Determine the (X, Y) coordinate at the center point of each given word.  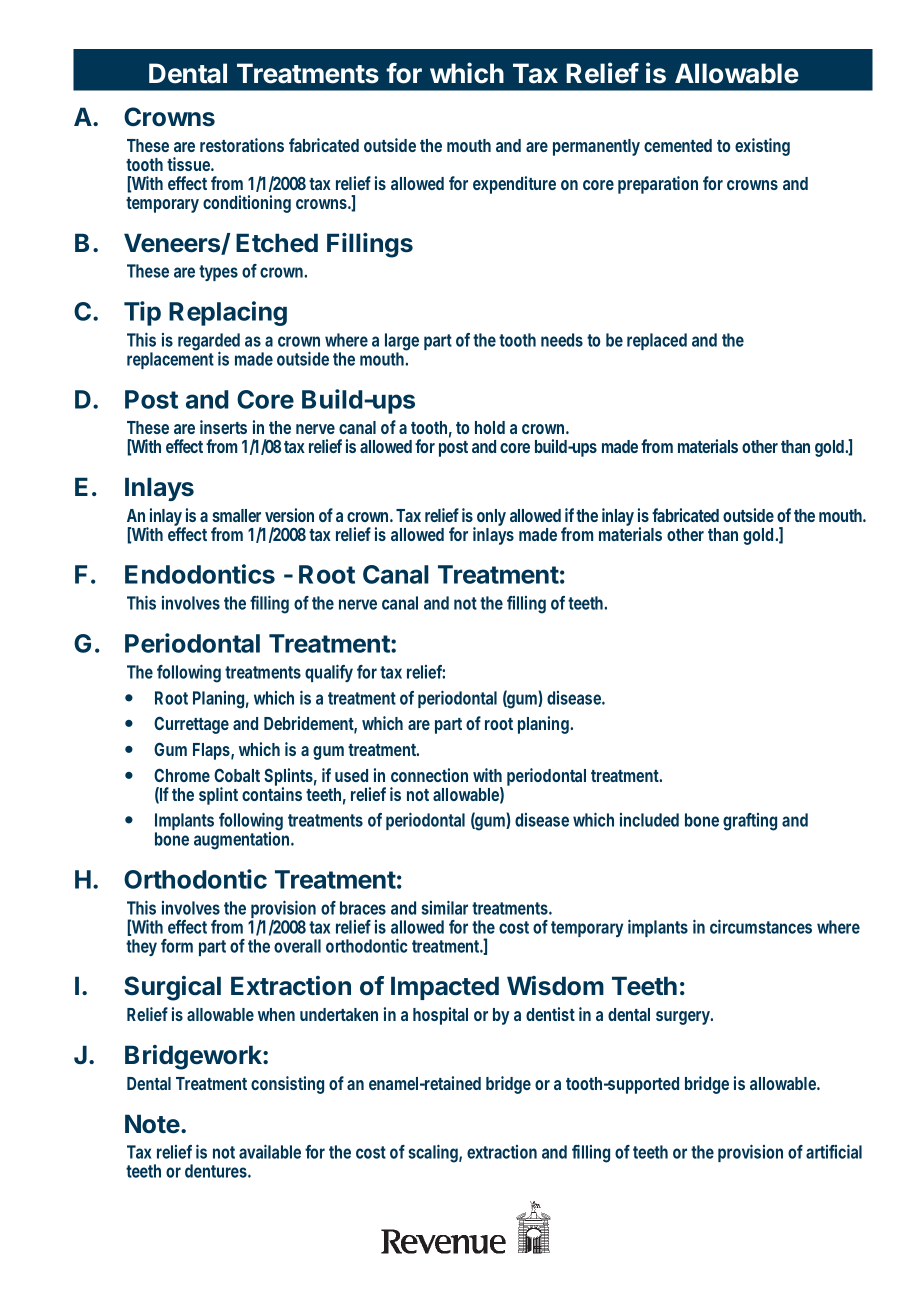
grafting (750, 822)
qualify (329, 673)
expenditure (514, 185)
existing (762, 147)
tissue (190, 164)
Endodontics (200, 574)
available (270, 1151)
